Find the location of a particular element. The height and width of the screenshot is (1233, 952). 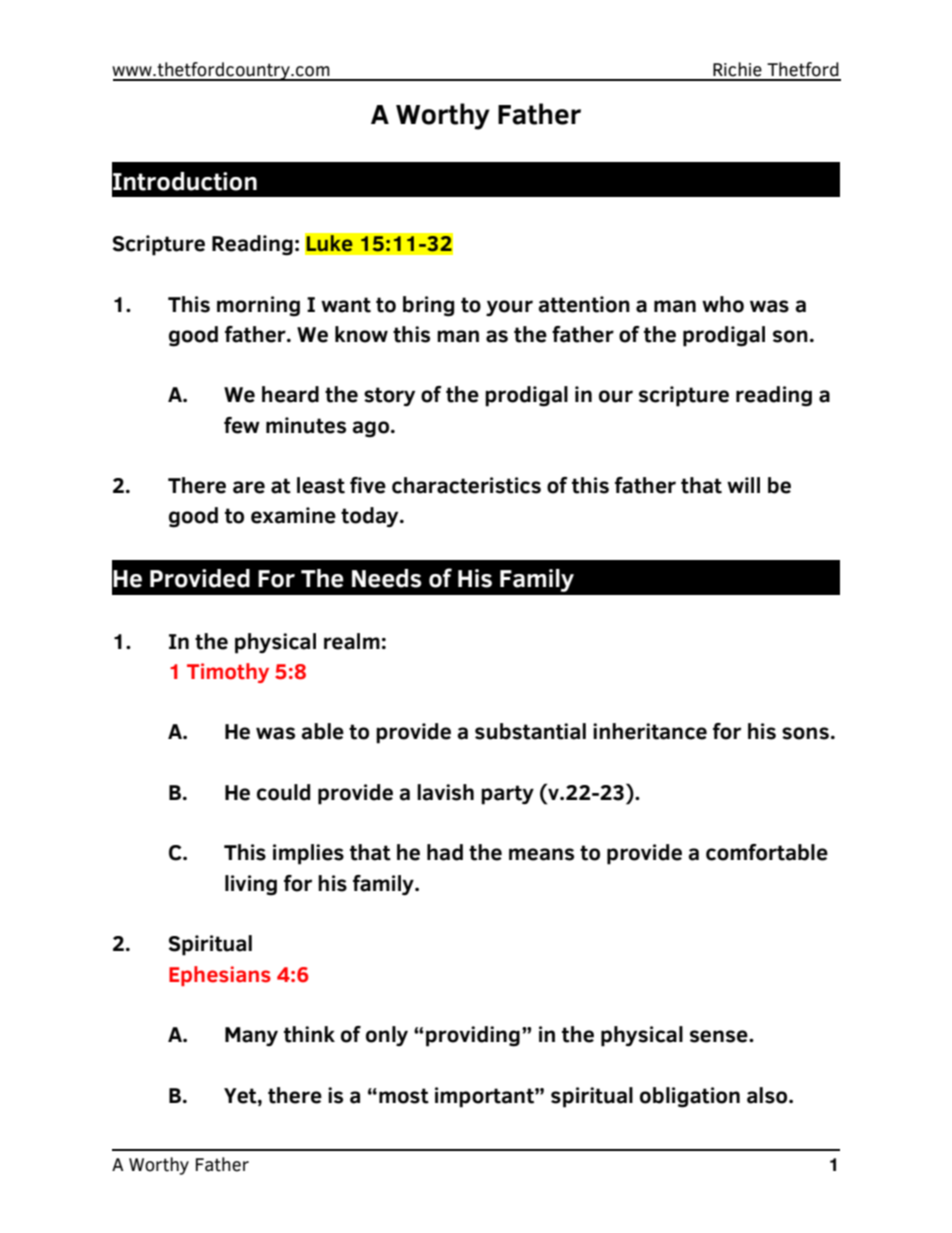

examine is located at coordinates (293, 515).
